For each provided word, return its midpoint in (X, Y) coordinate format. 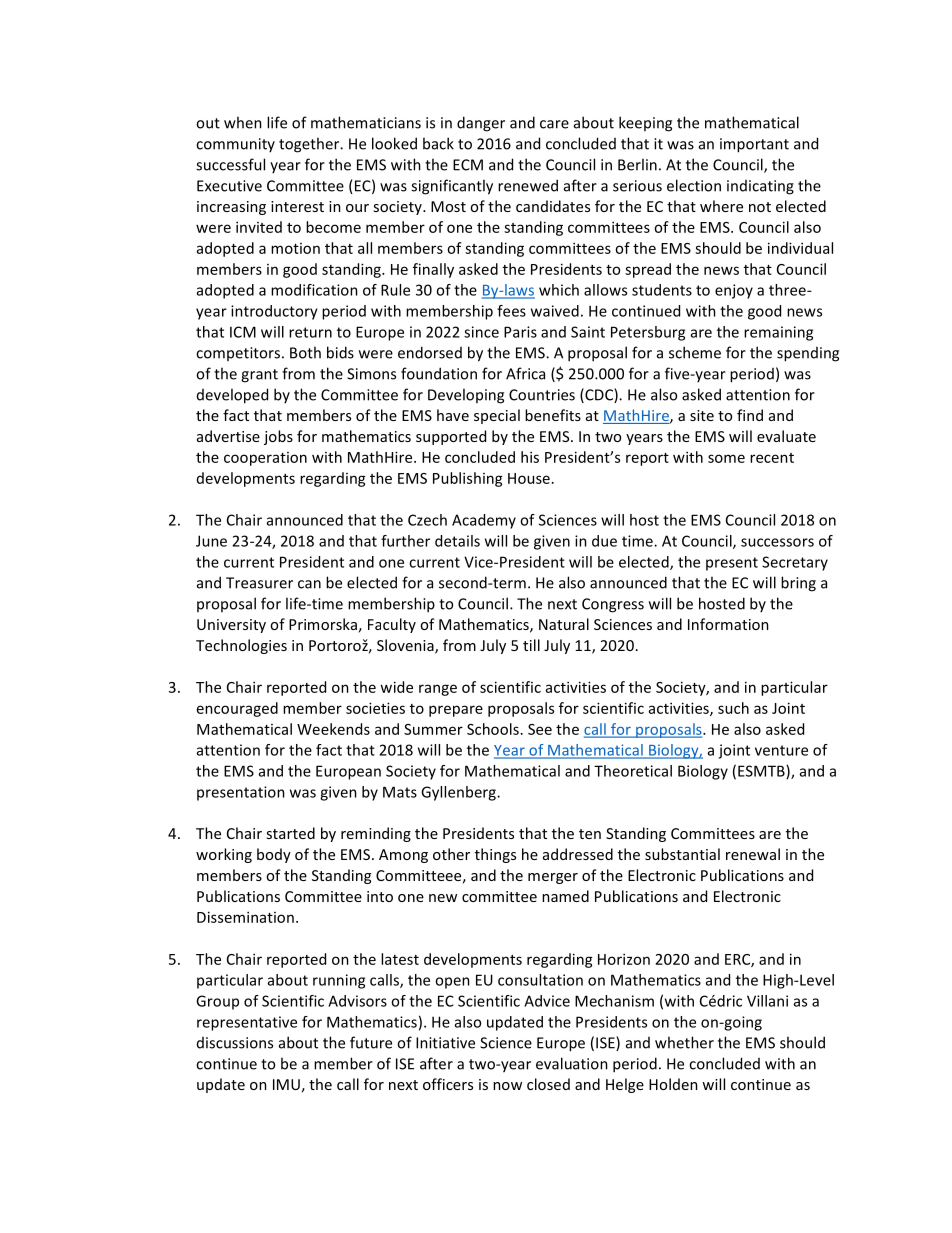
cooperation (265, 459)
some (726, 458)
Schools (493, 729)
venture (781, 750)
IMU (286, 1084)
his (530, 457)
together (310, 145)
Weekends (333, 729)
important (754, 145)
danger (481, 124)
